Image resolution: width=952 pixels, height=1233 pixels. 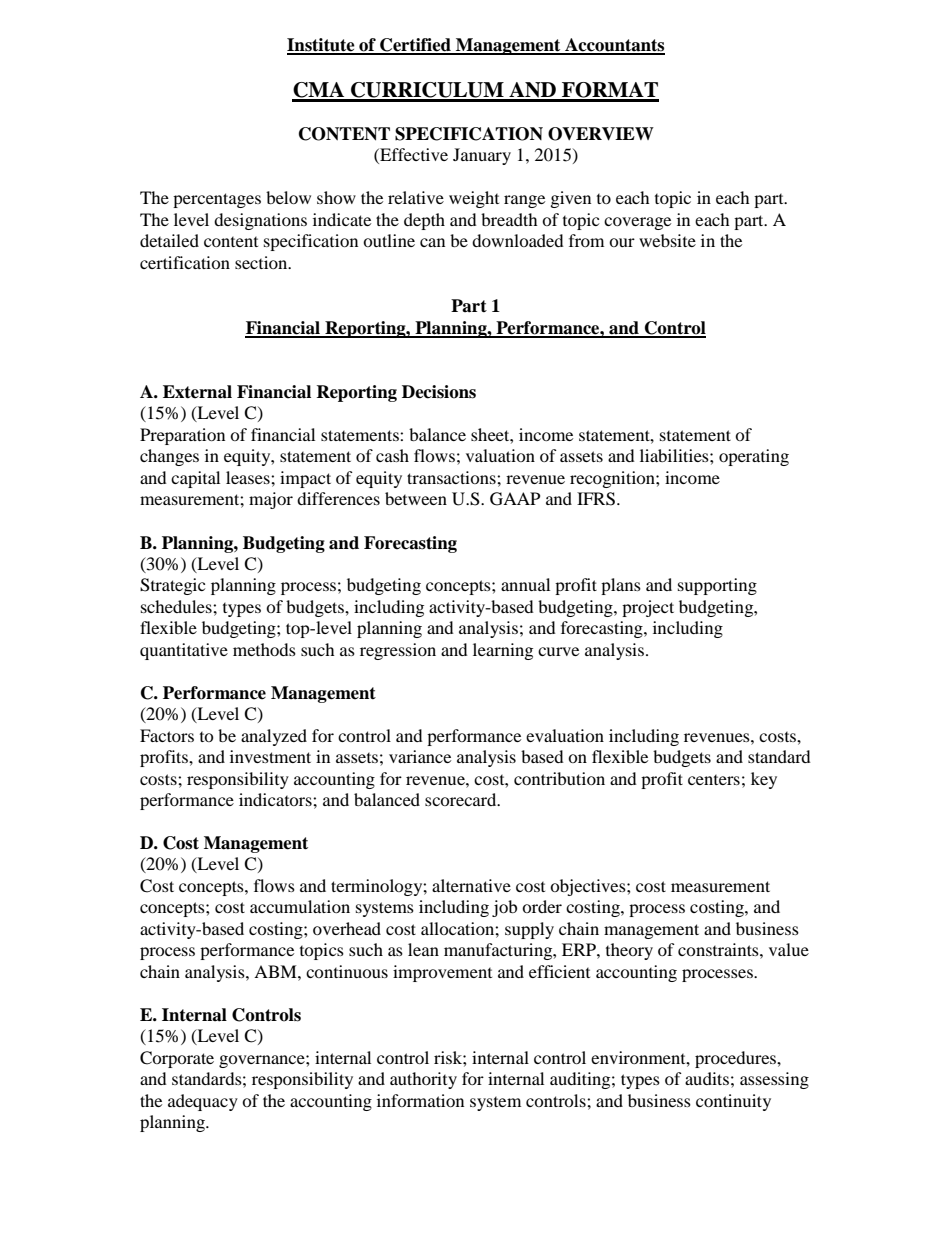 What do you see at coordinates (423, 1080) in the page?
I see `authority` at bounding box center [423, 1080].
